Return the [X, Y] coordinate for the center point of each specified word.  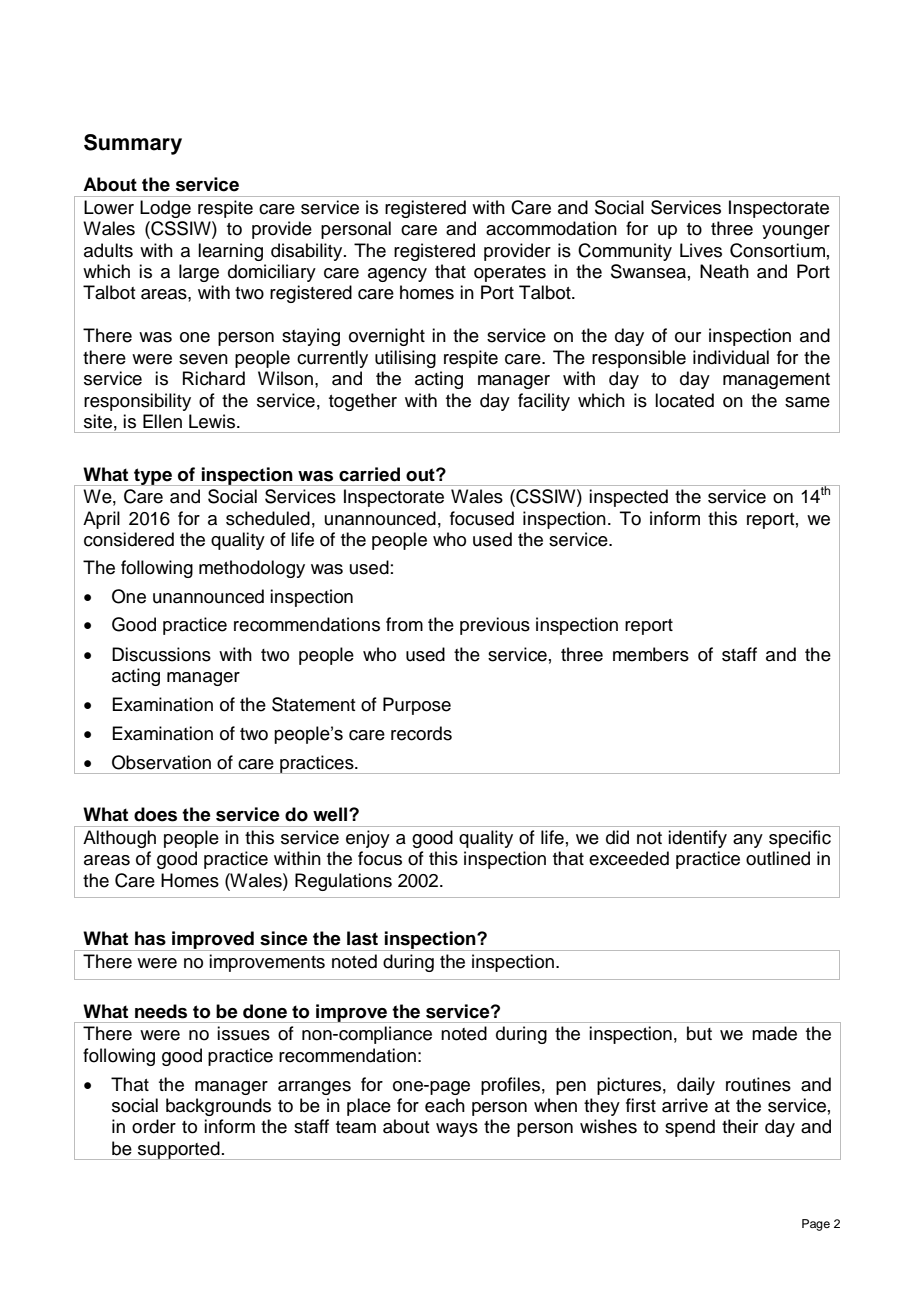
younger [796, 232]
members [651, 654]
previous [495, 626]
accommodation [551, 228]
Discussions [161, 654]
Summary [133, 144]
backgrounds [218, 1107]
